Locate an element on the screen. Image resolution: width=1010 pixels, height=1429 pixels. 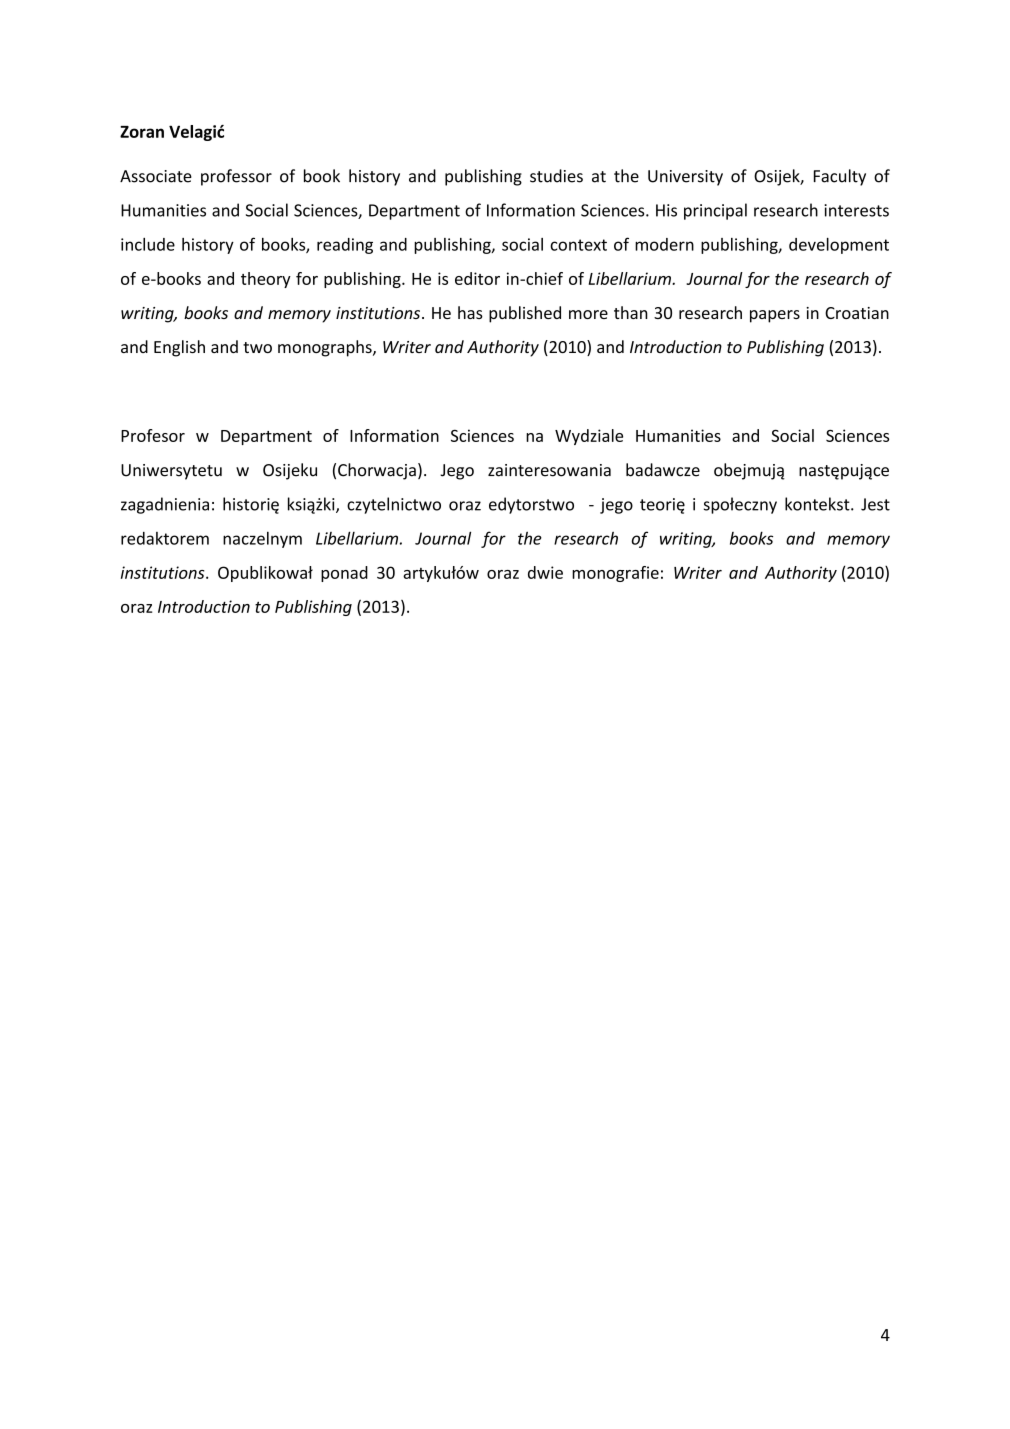
include is located at coordinates (148, 244).
